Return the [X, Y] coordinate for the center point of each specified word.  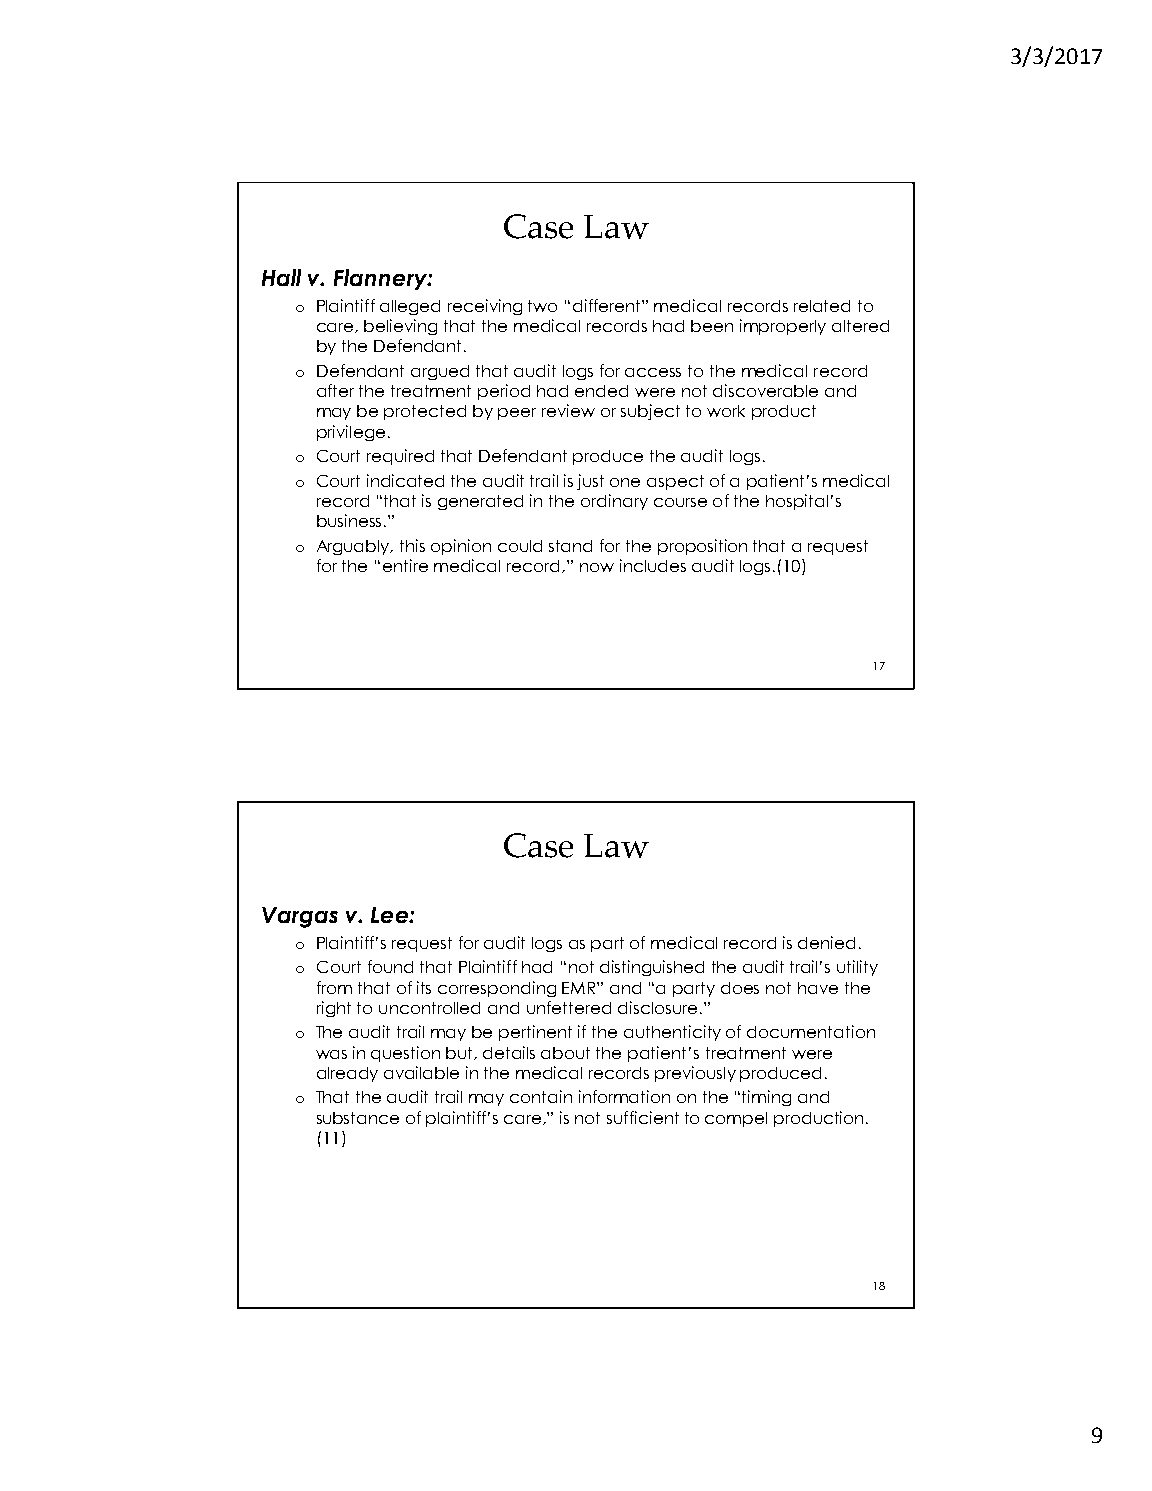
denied [826, 942]
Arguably [354, 547]
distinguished [652, 968]
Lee [390, 915]
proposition [702, 547]
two [542, 306]
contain [541, 1096]
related [822, 306]
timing [766, 1098]
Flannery [381, 279]
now [597, 567]
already [347, 1074]
